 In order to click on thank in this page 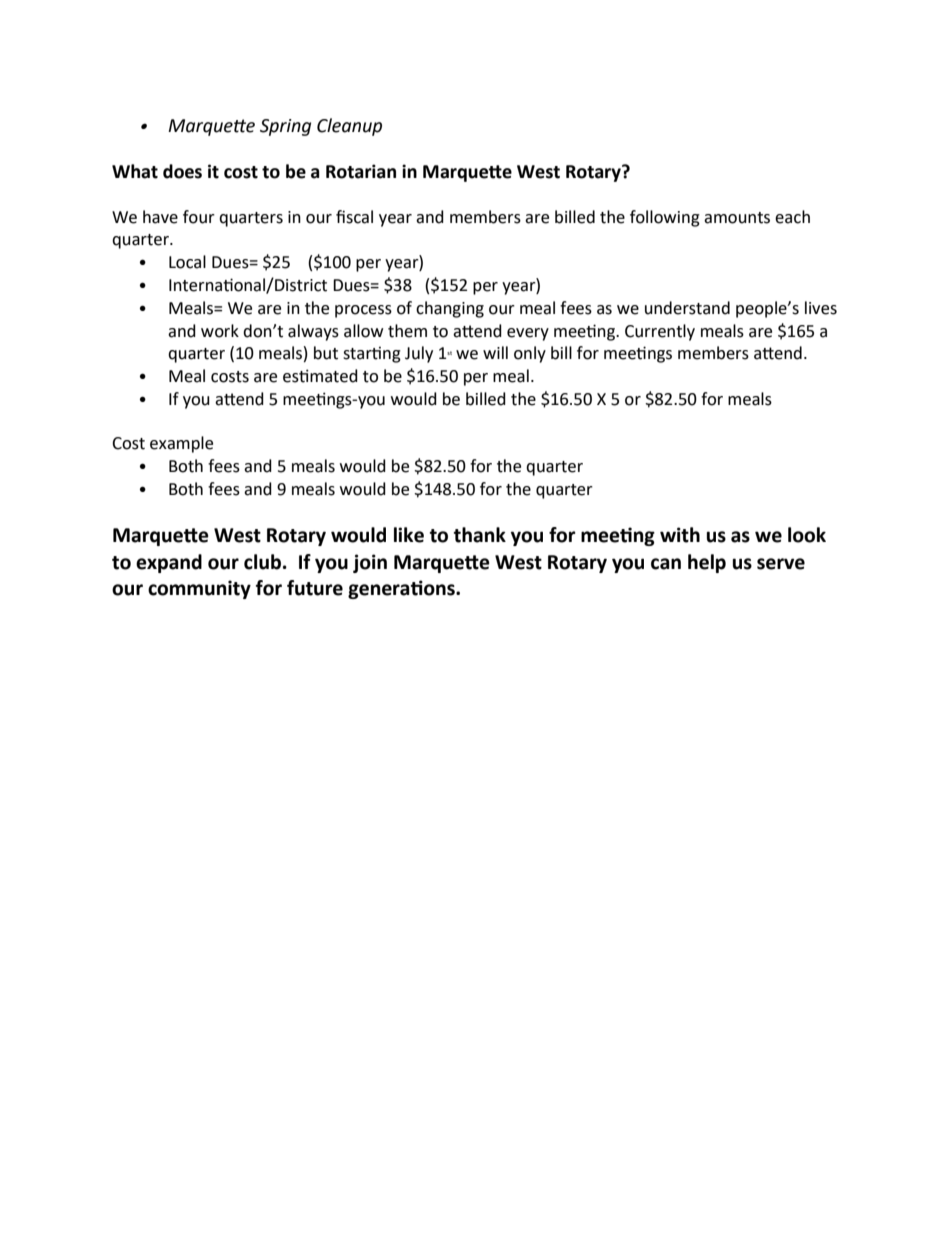, I will do `click(480, 535)`.
